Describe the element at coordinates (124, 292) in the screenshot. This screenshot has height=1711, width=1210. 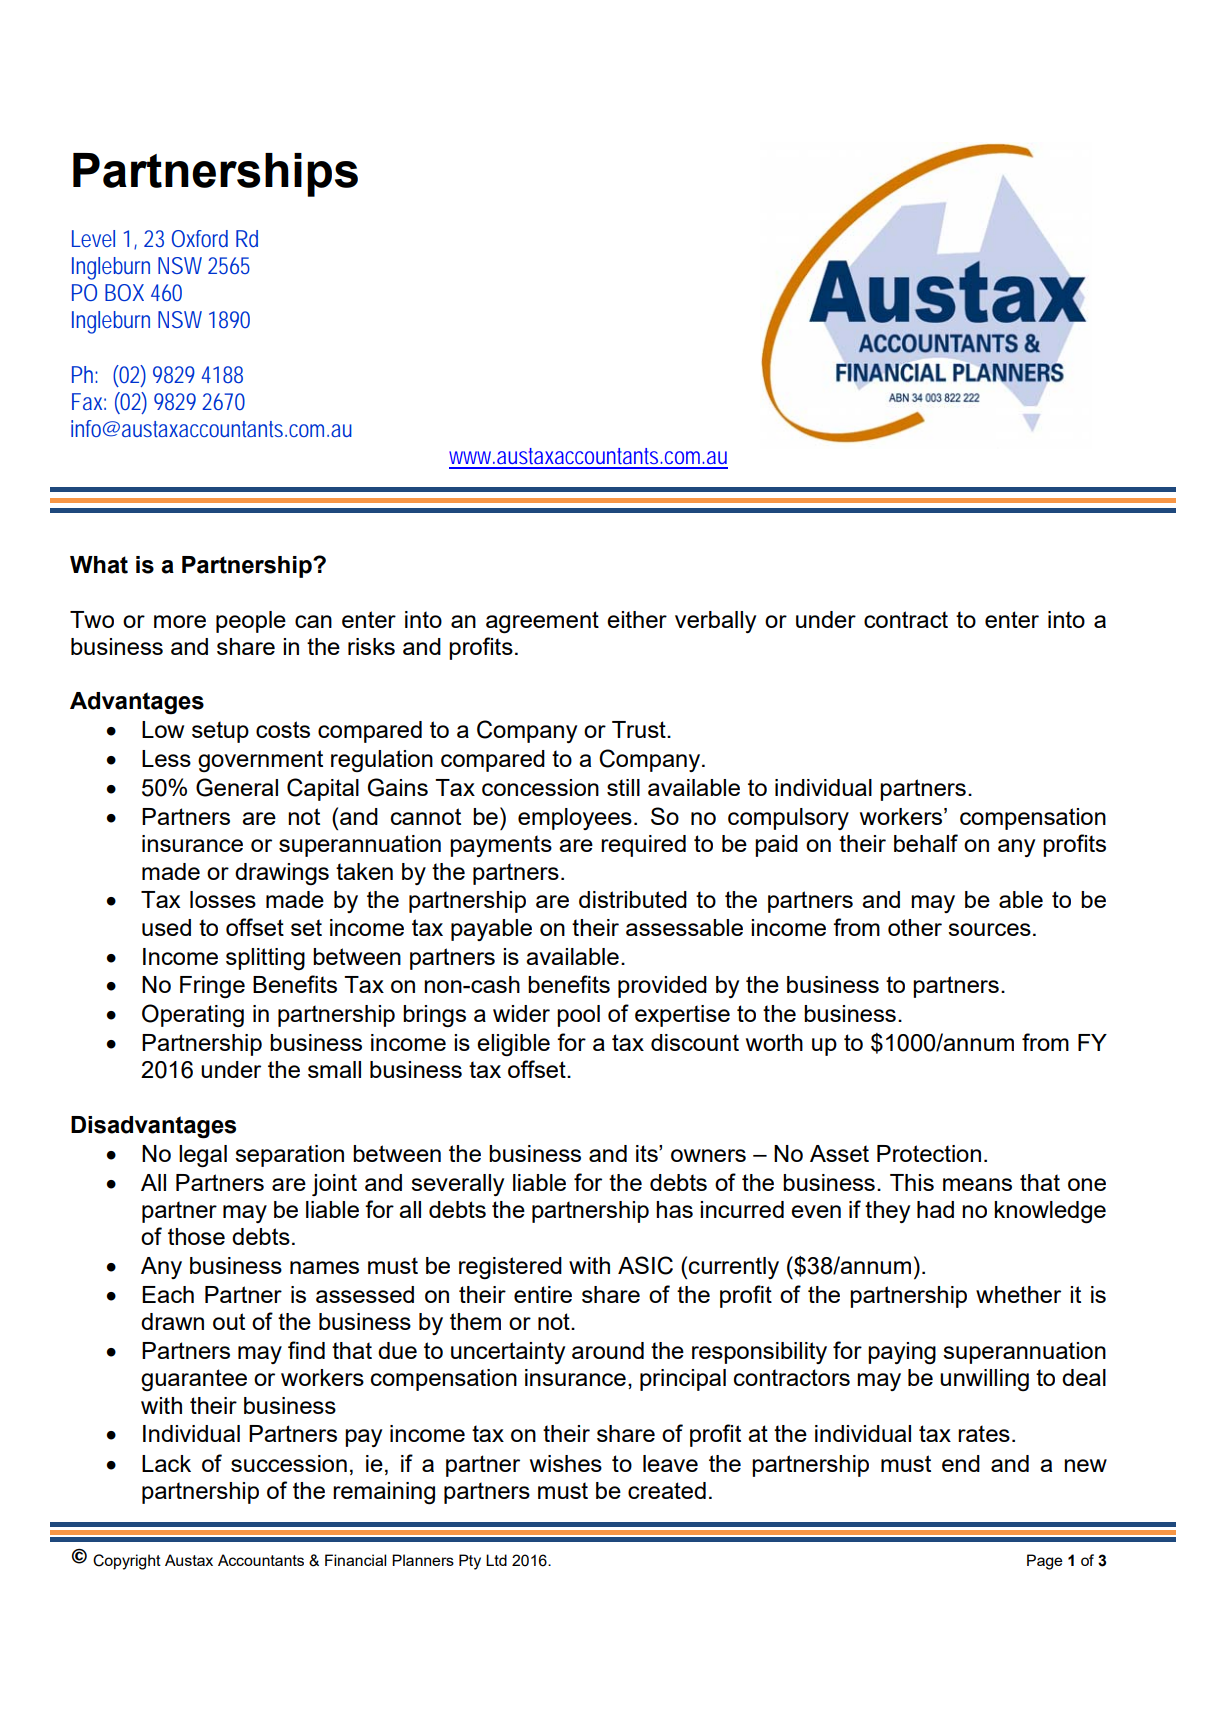
I see `BOX` at that location.
